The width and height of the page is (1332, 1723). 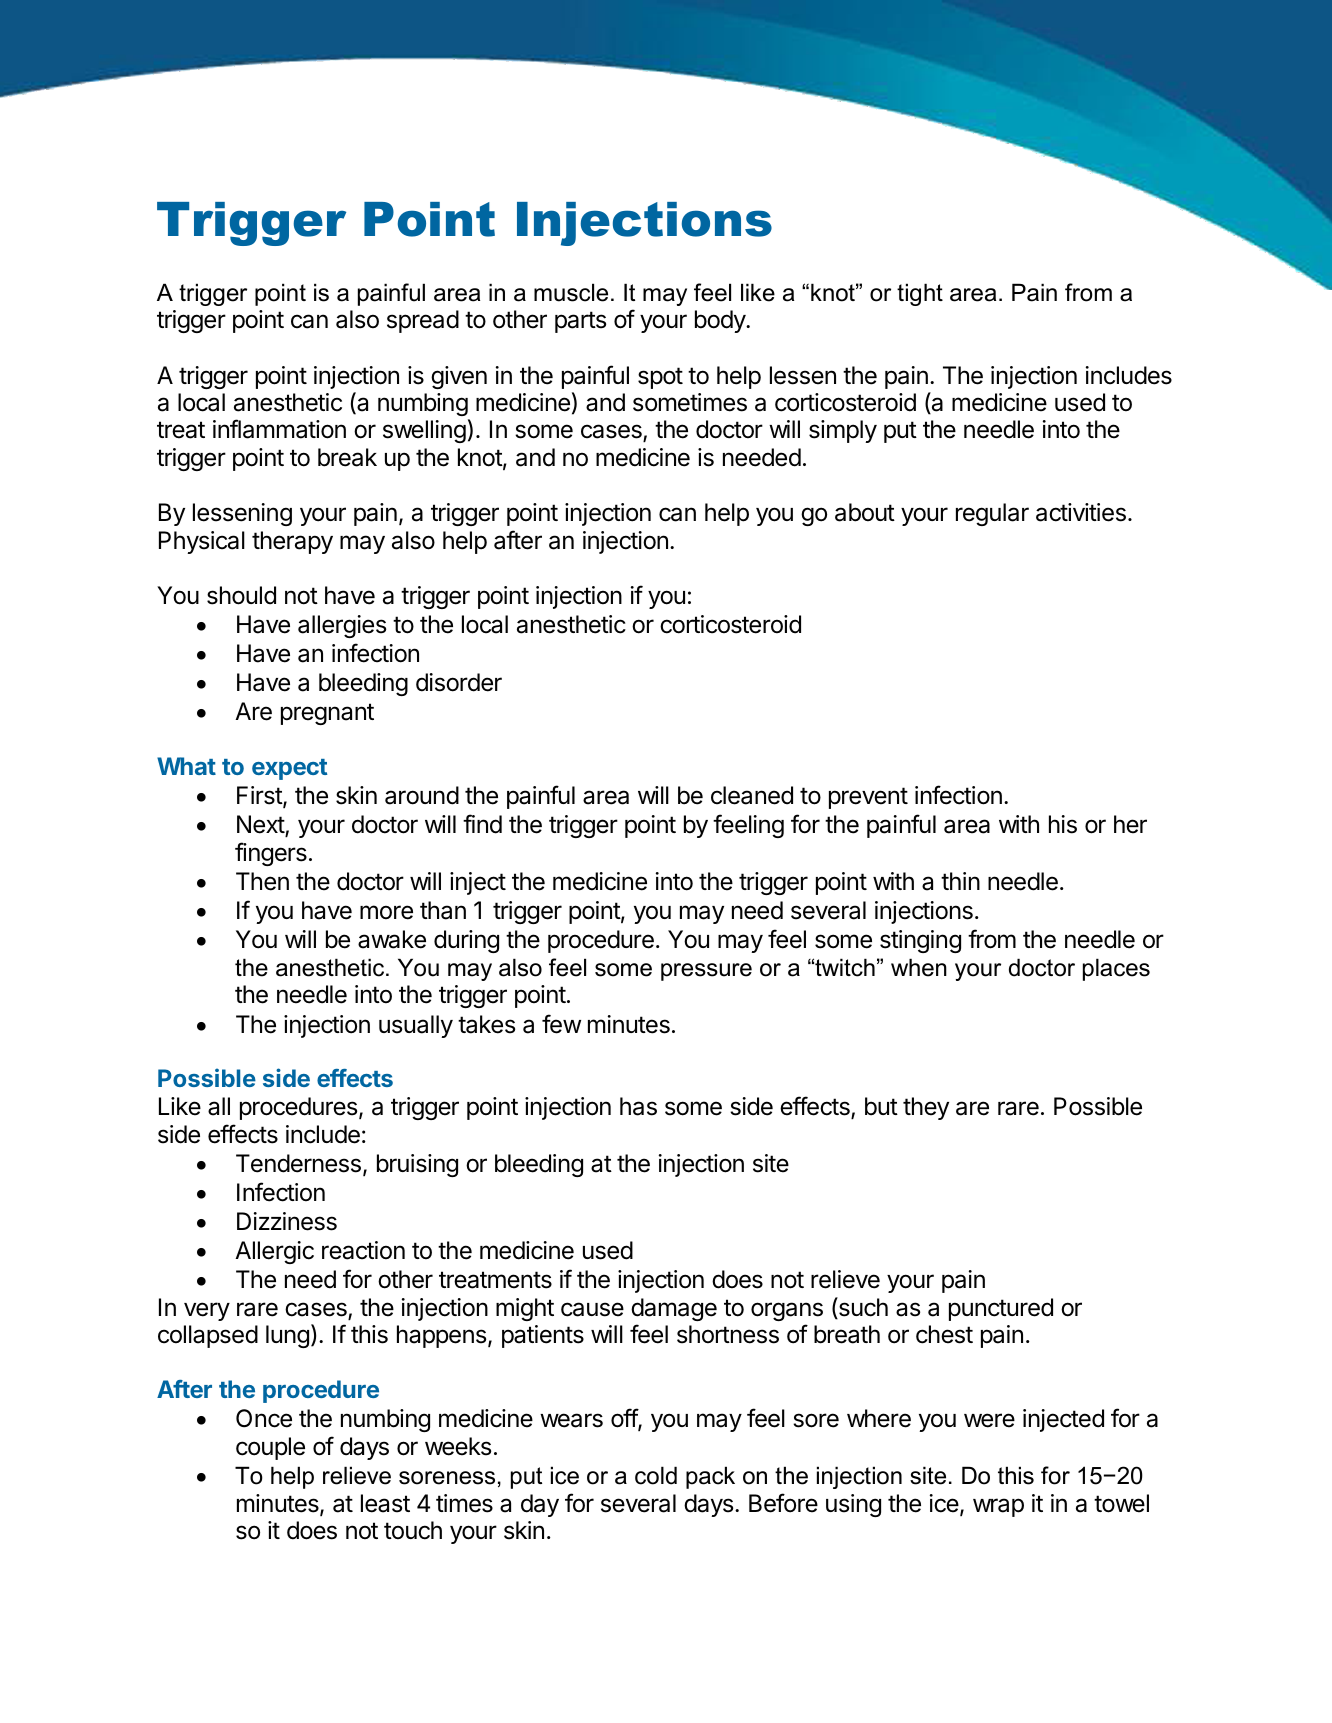 I want to click on pressure, so click(x=706, y=972).
